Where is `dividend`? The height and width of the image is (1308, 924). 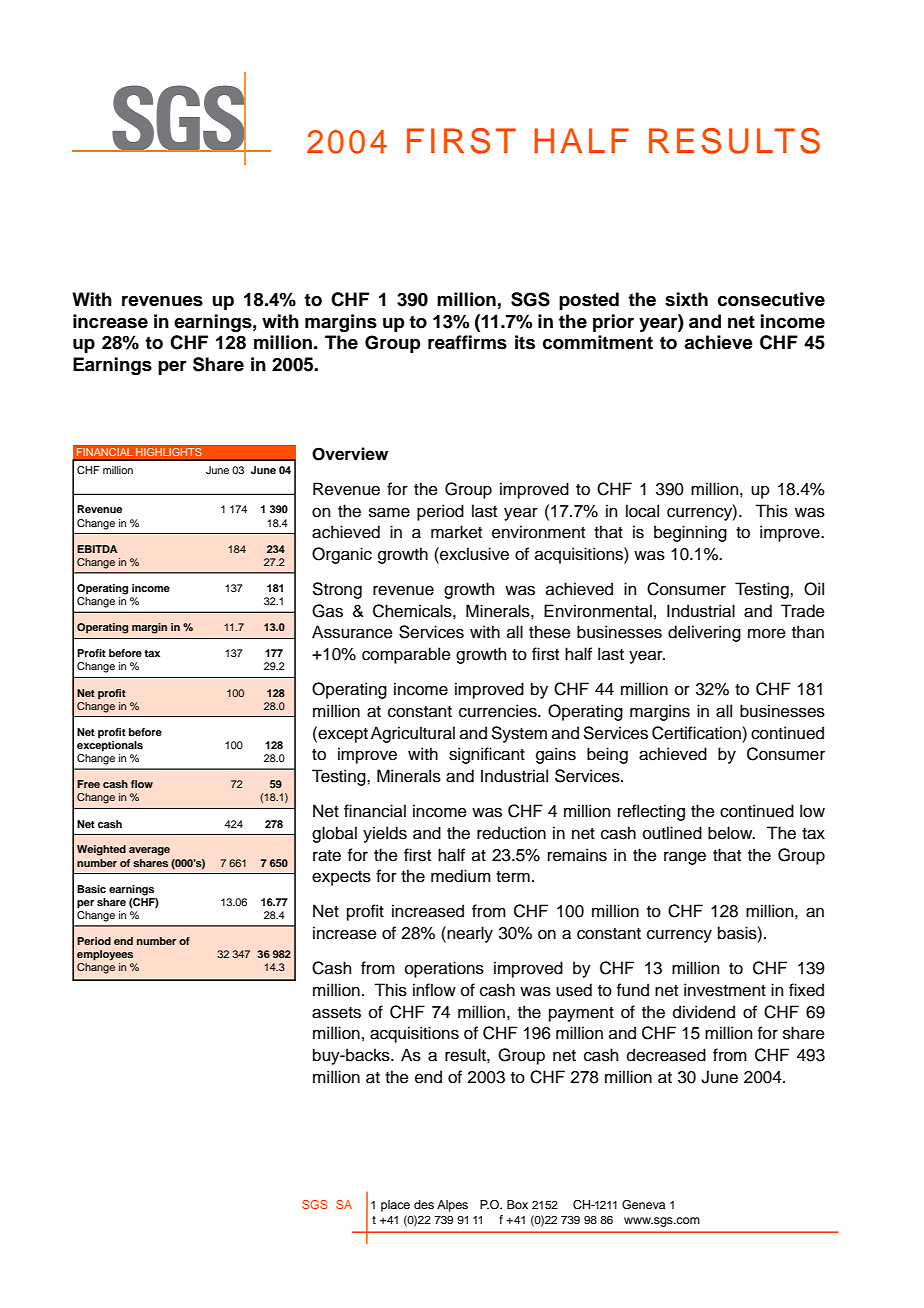 dividend is located at coordinates (704, 1012).
